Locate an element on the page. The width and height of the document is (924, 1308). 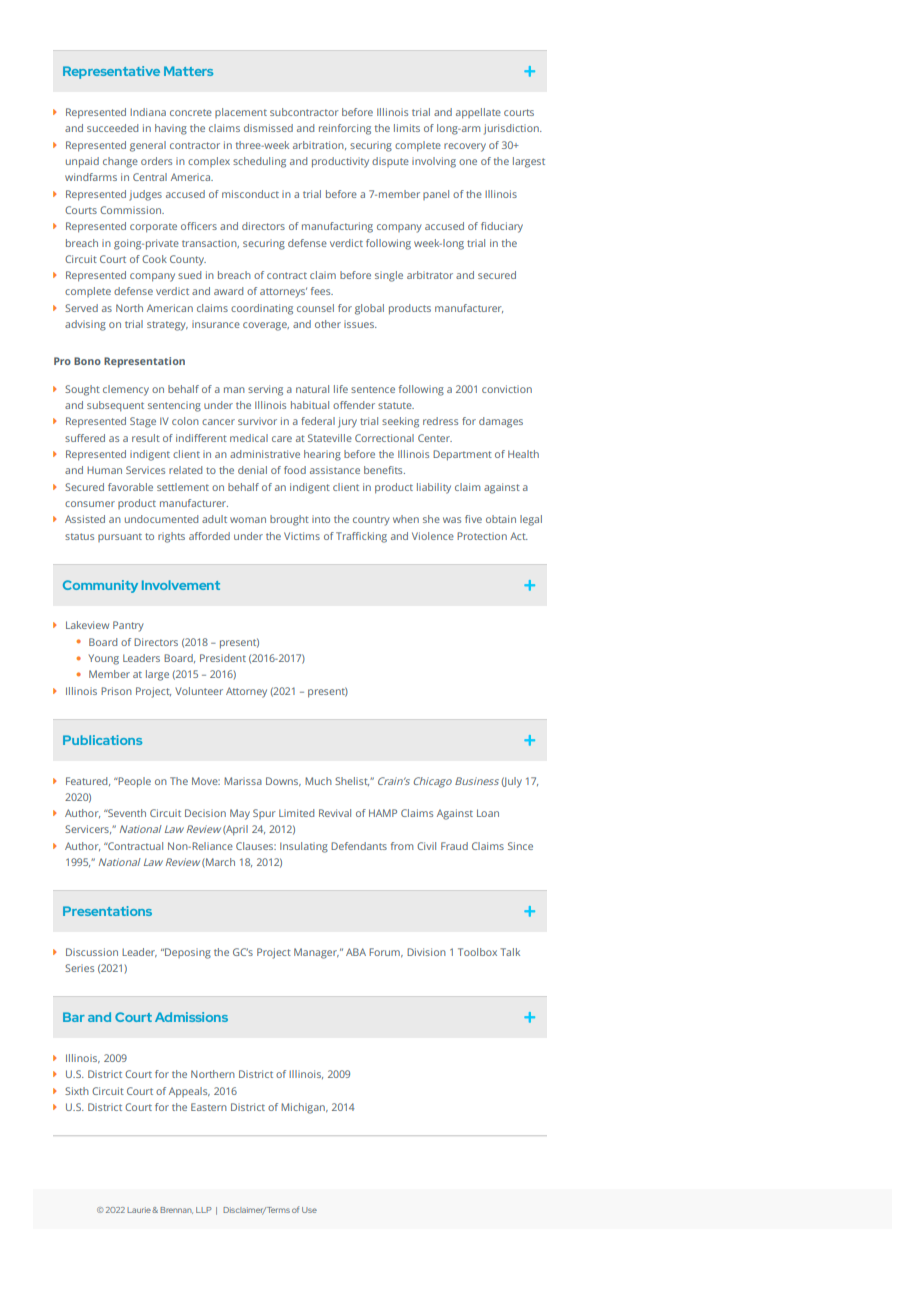
appellate is located at coordinates (478, 113).
